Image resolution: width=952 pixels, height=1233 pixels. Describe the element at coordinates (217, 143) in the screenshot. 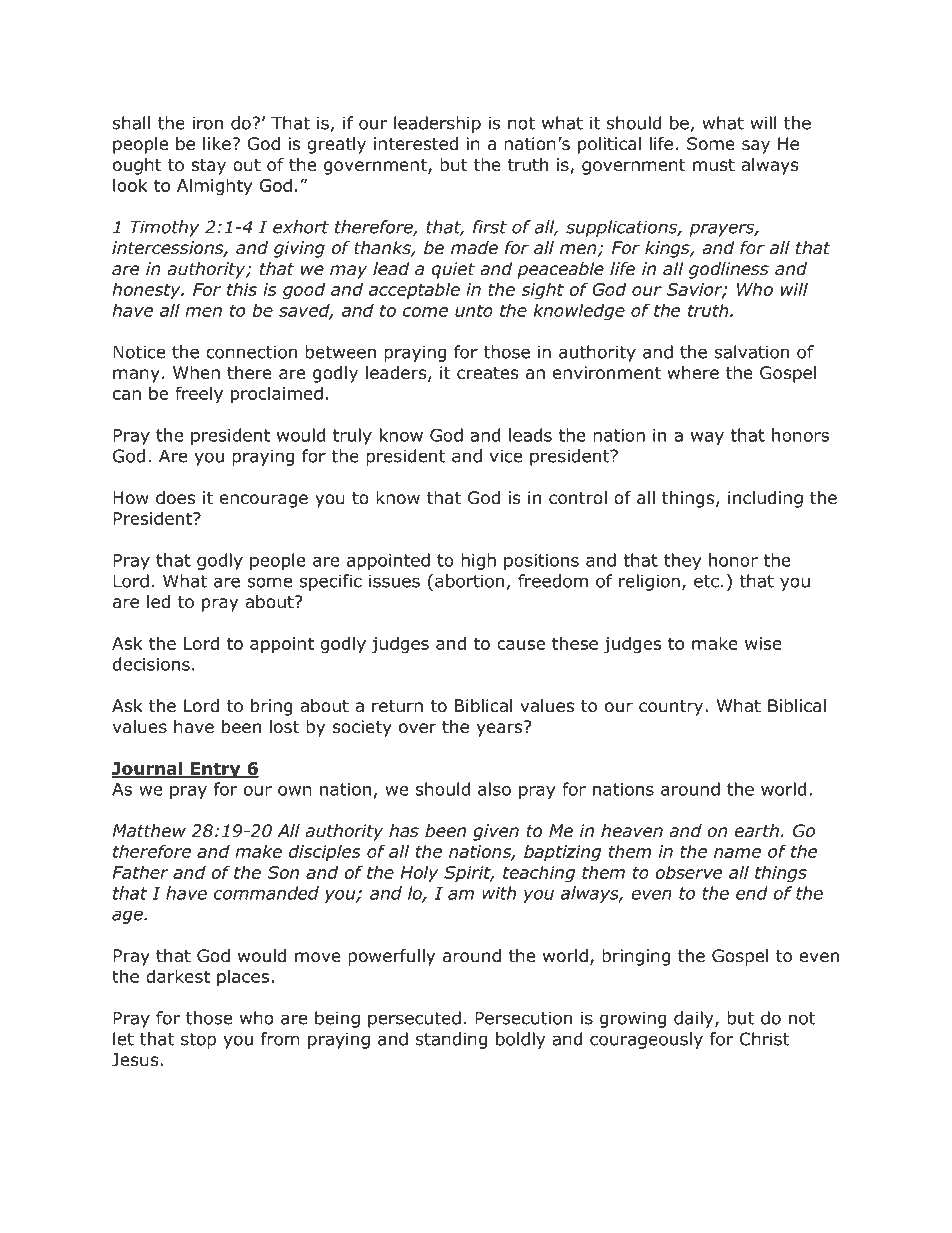

I see `like` at that location.
